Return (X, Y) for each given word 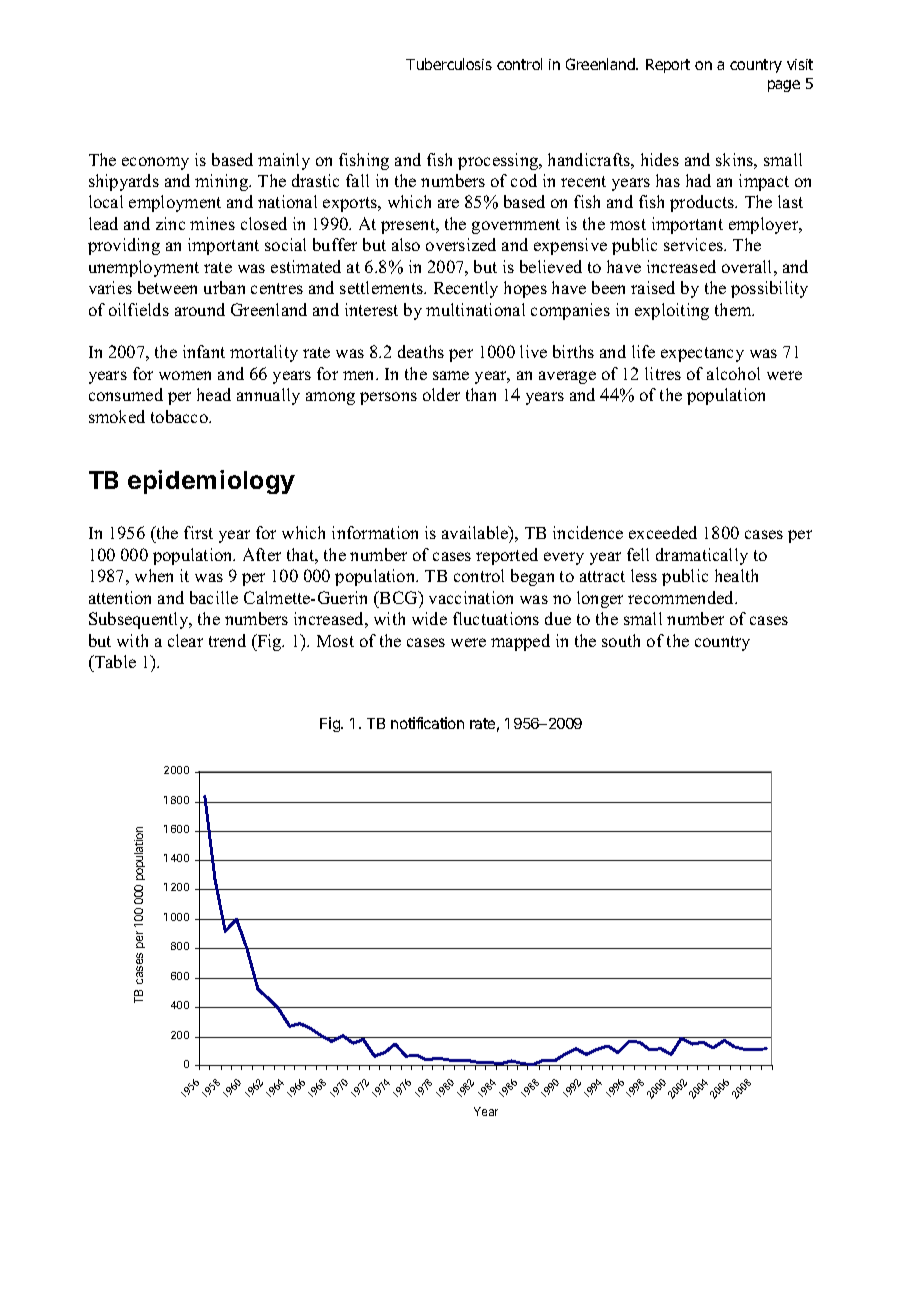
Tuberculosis (449, 64)
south (621, 640)
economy (155, 163)
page (784, 86)
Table (114, 661)
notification (427, 723)
